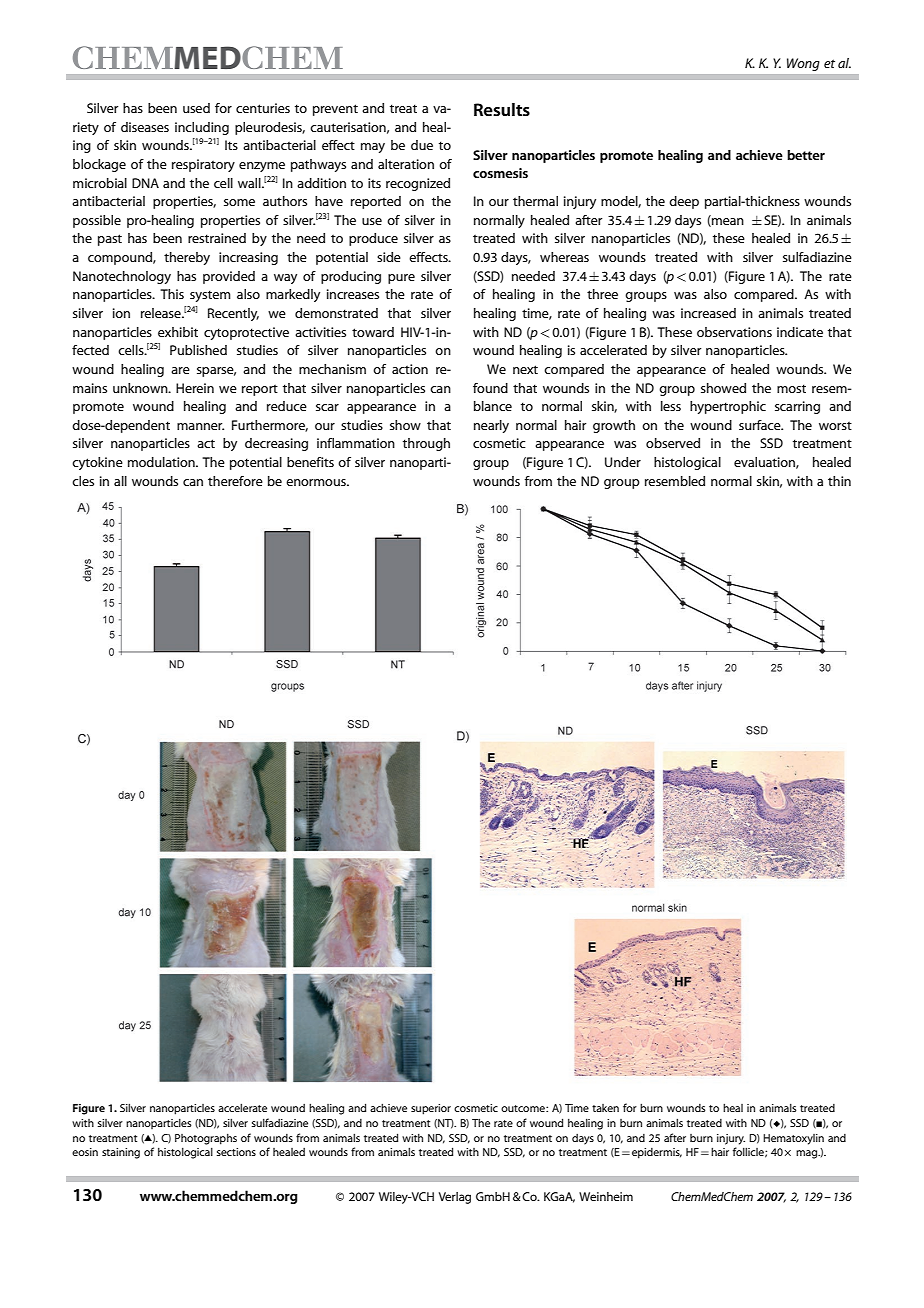  Describe the element at coordinates (236, 1152) in the page. I see `sections` at that location.
